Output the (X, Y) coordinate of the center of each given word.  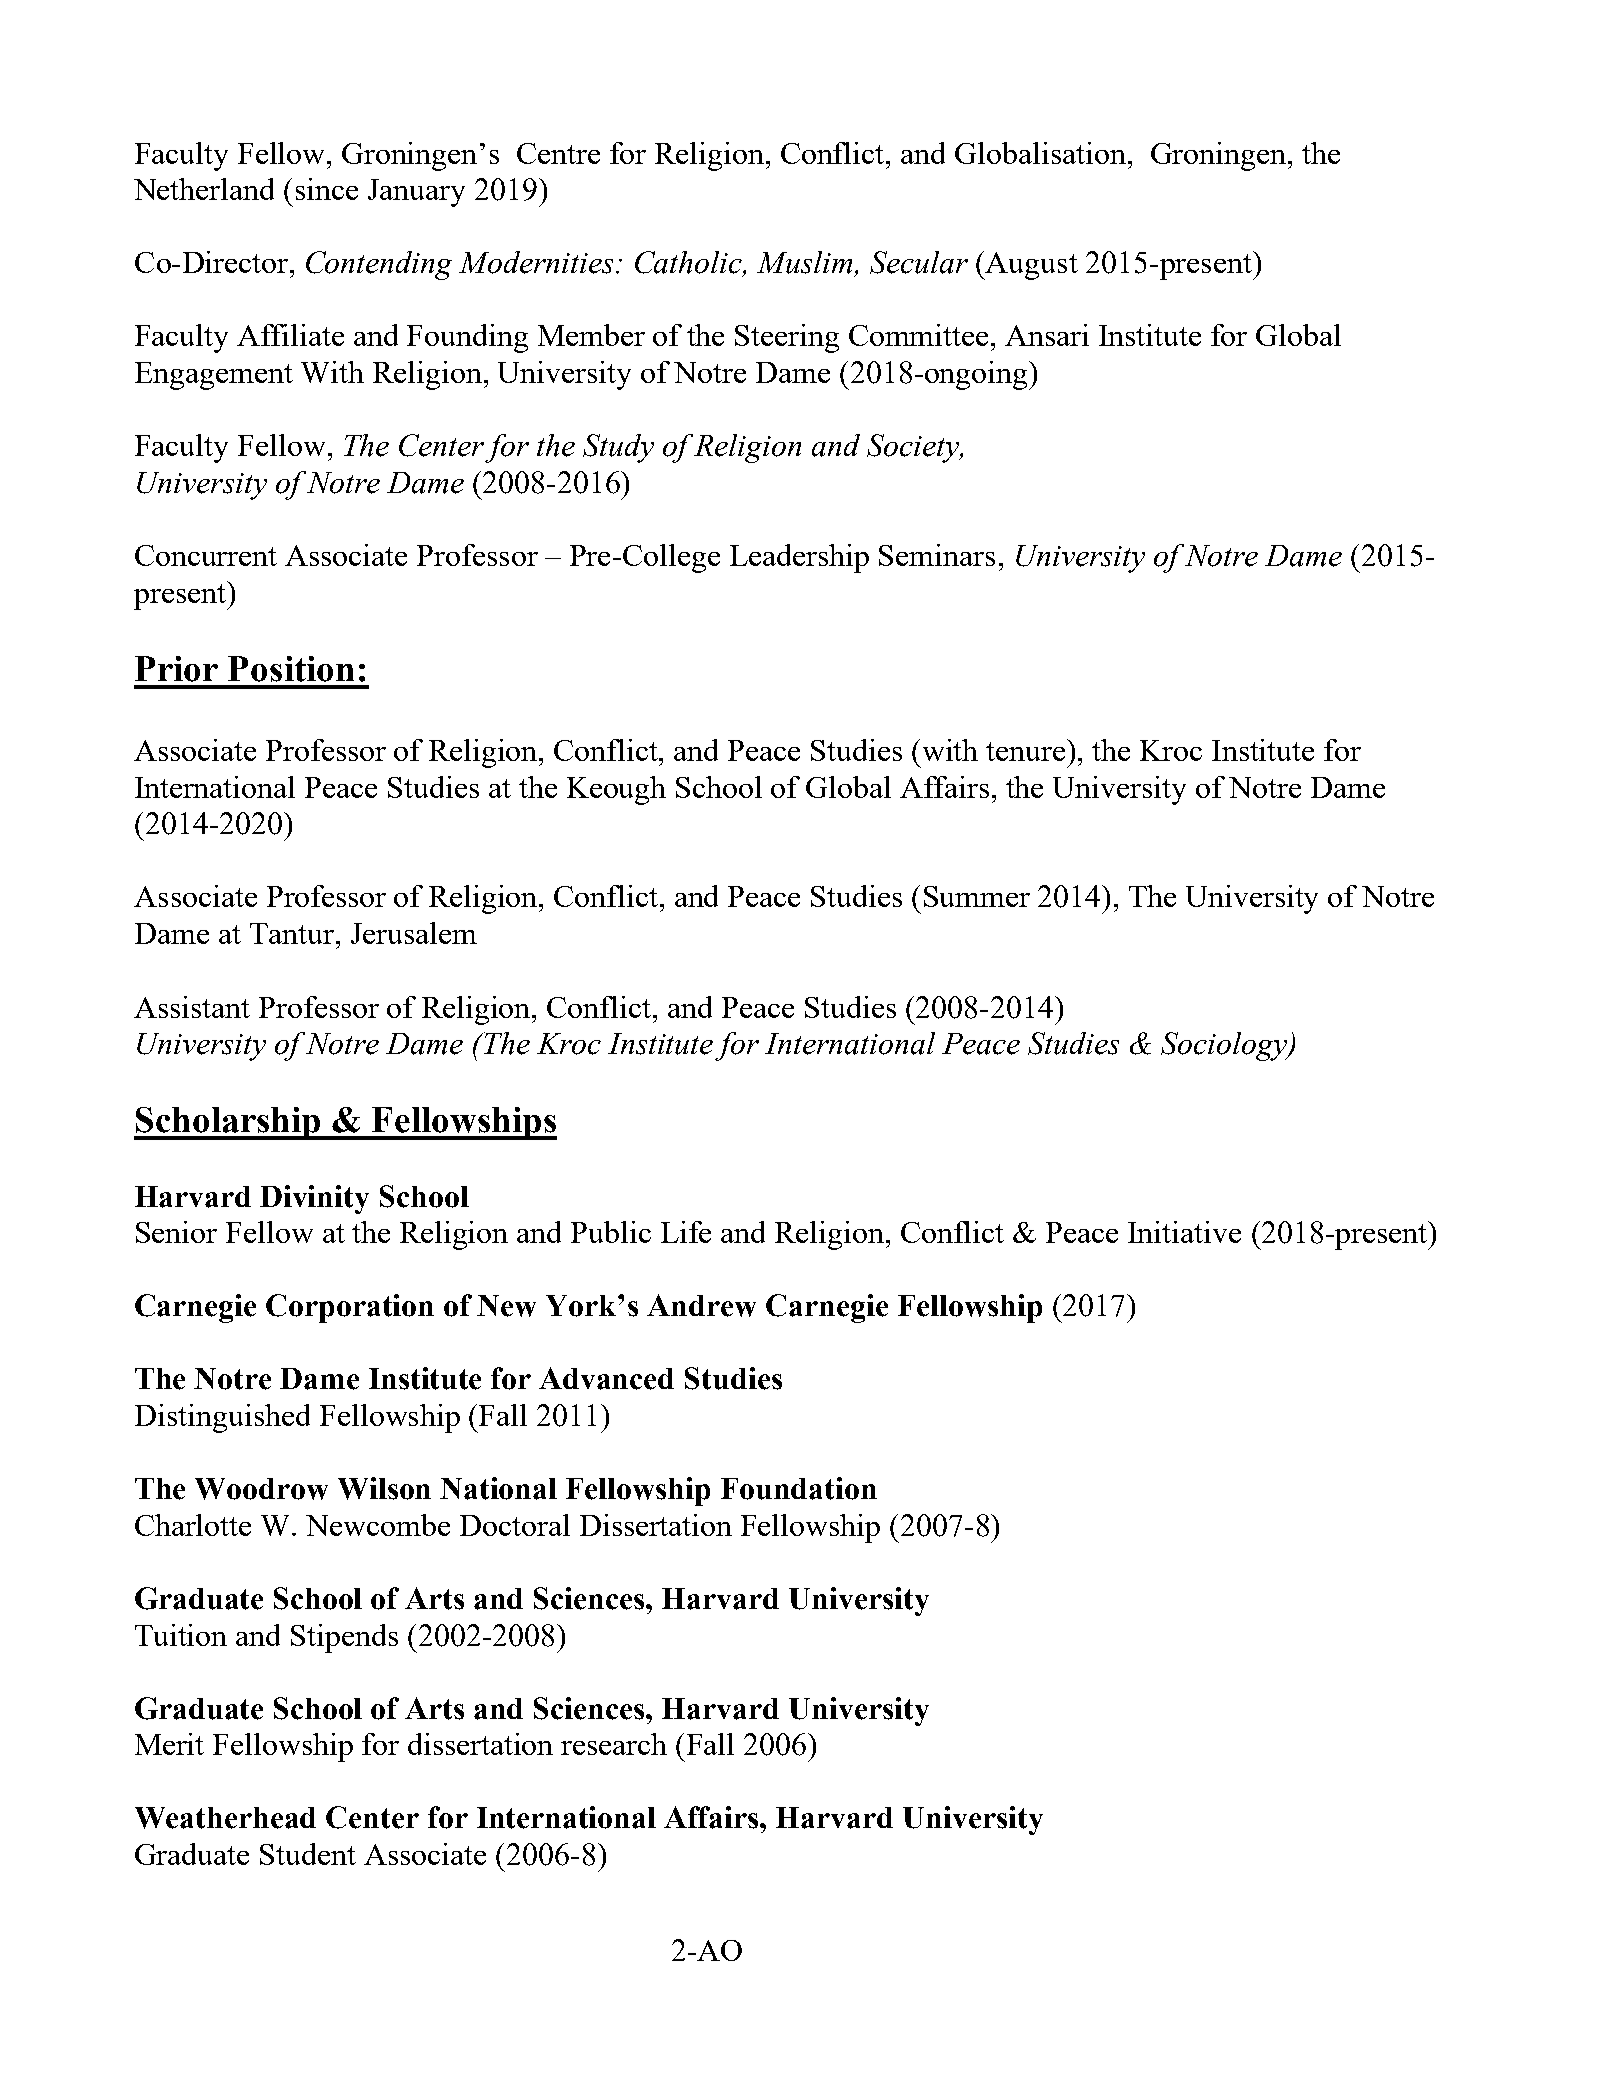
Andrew (701, 1305)
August (1030, 265)
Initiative (1184, 1232)
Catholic (689, 263)
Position (291, 669)
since (327, 189)
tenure (1025, 751)
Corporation (350, 1308)
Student (308, 1854)
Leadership (799, 558)
